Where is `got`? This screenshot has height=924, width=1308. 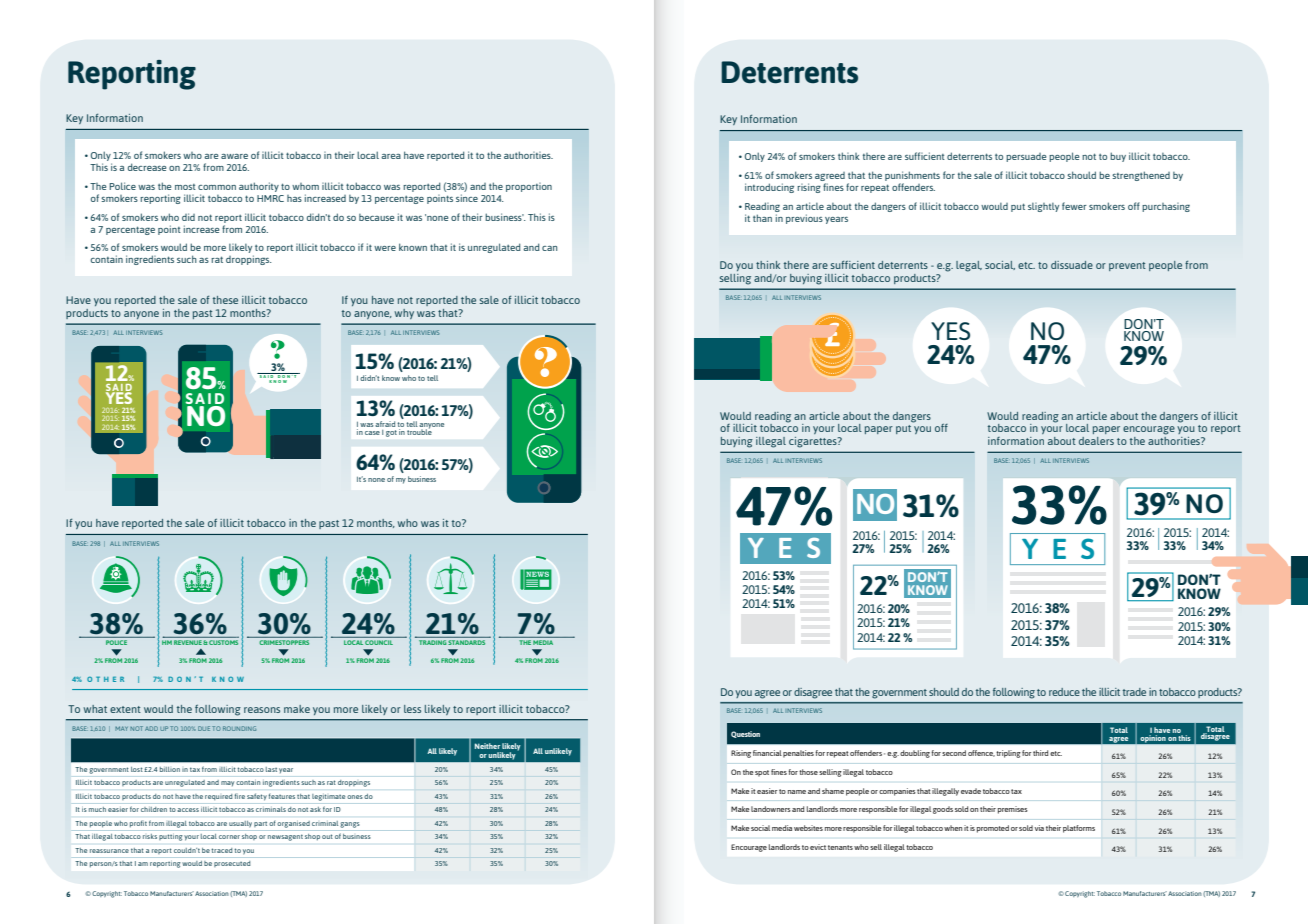 got is located at coordinates (391, 433).
